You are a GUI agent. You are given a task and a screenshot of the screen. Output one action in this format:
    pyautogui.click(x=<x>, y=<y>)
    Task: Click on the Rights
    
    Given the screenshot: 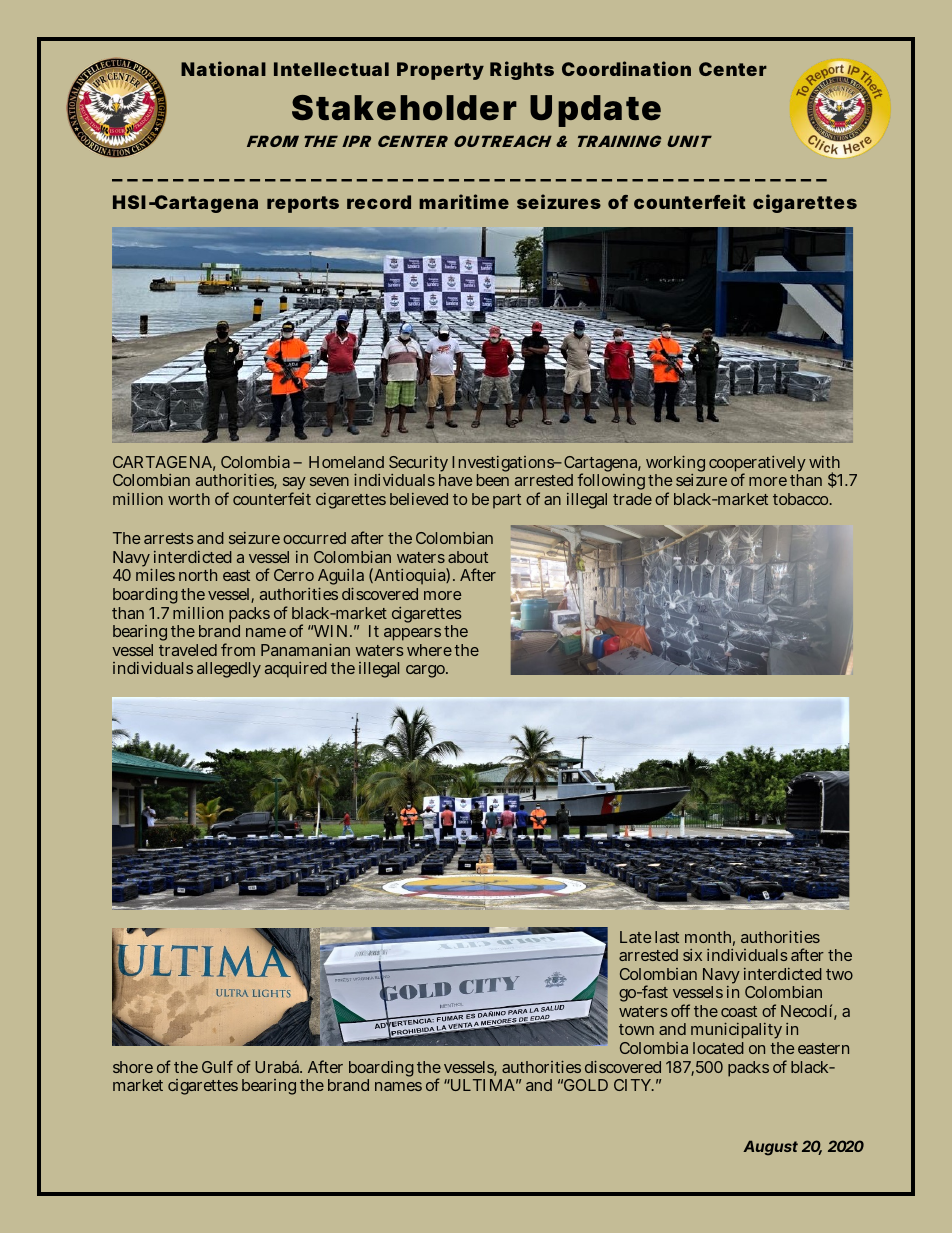 What is the action you would take?
    pyautogui.click(x=522, y=70)
